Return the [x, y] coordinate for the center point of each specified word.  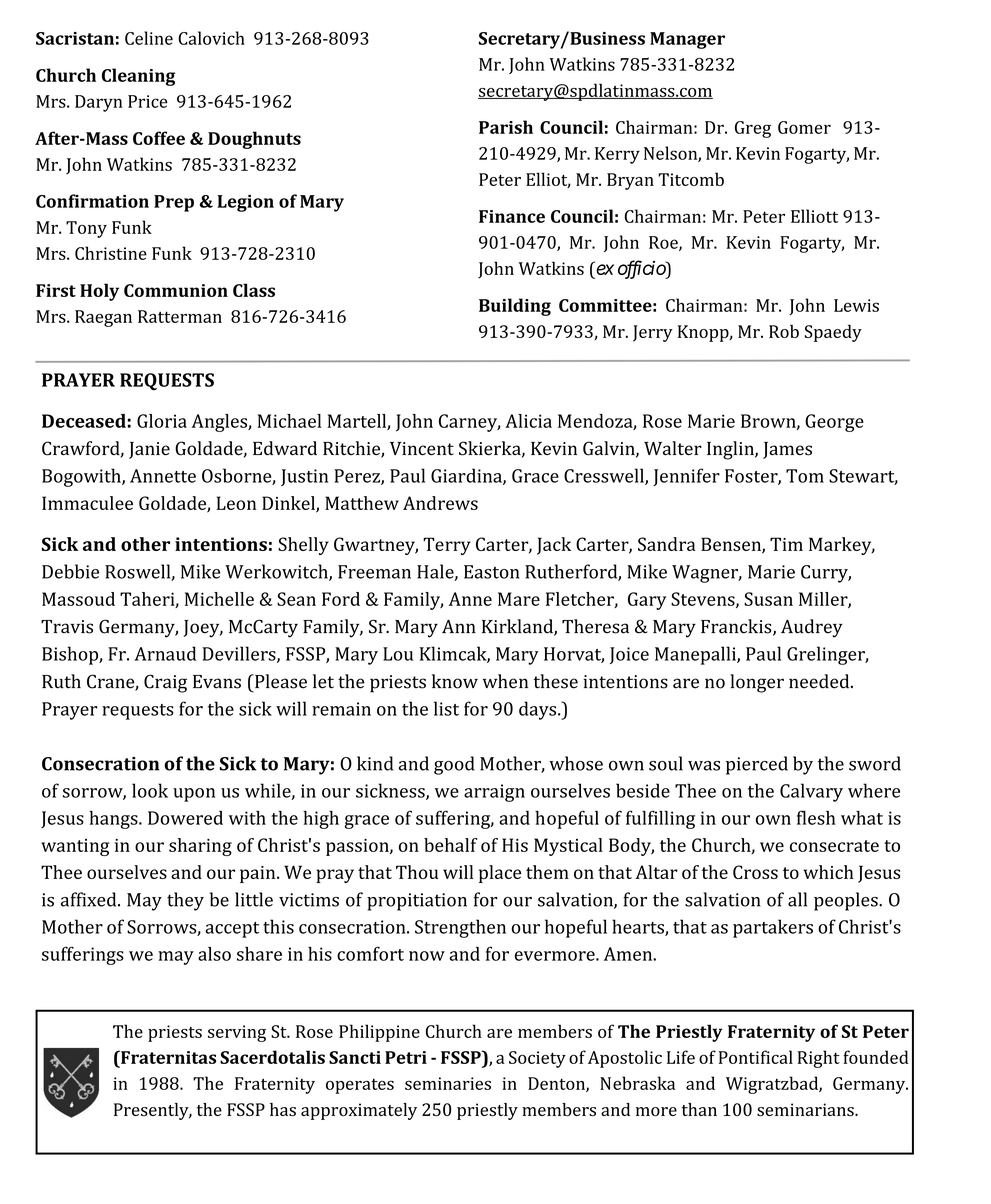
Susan [768, 599]
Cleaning [138, 77]
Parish [506, 127]
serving [237, 1033]
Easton [491, 572]
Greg [753, 129]
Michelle [219, 599]
